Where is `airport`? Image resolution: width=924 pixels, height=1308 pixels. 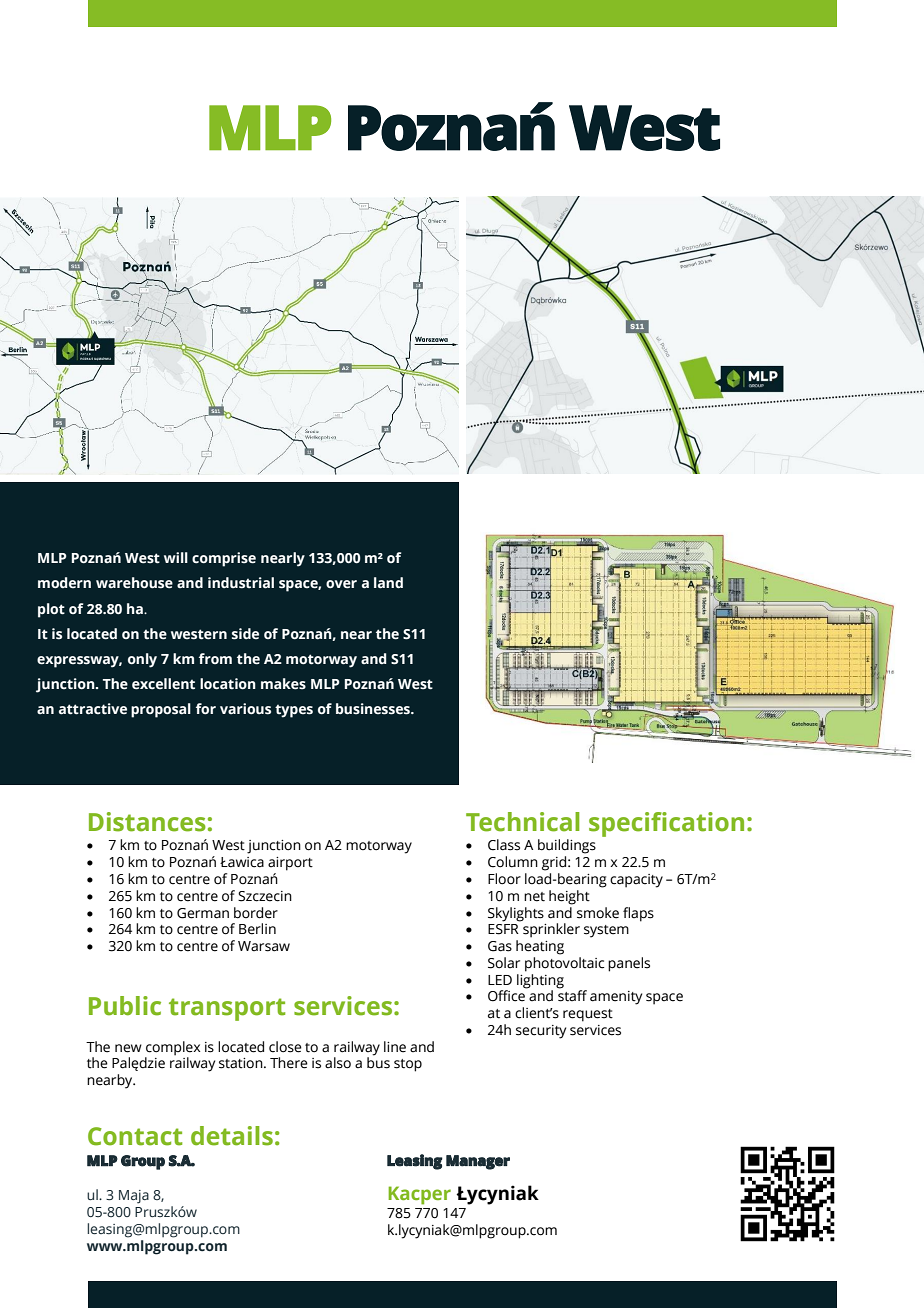 airport is located at coordinates (290, 864).
